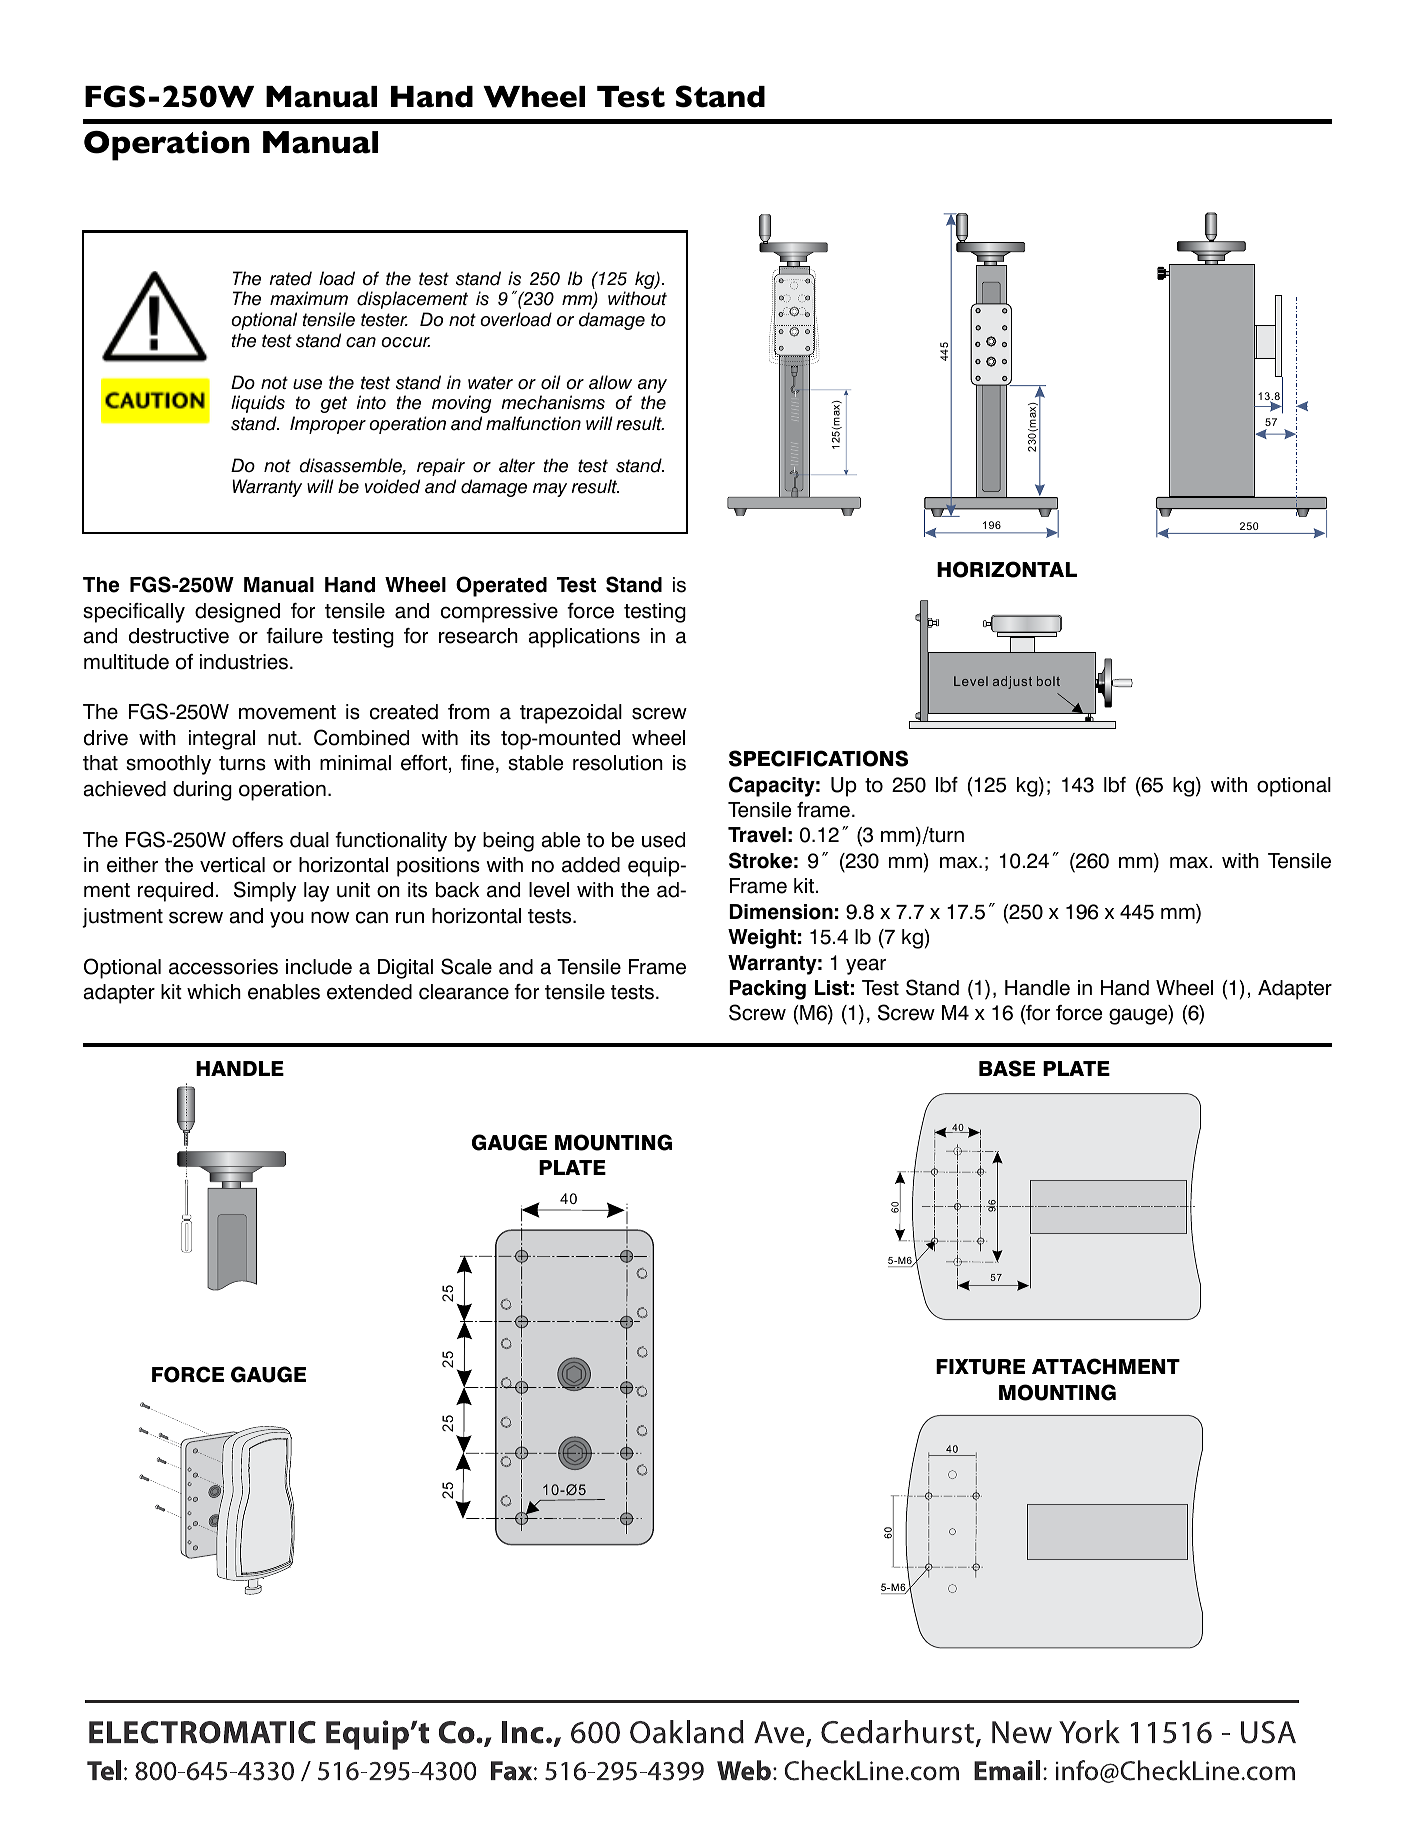 This screenshot has width=1415, height=1831. What do you see at coordinates (591, 865) in the screenshot?
I see `added` at bounding box center [591, 865].
